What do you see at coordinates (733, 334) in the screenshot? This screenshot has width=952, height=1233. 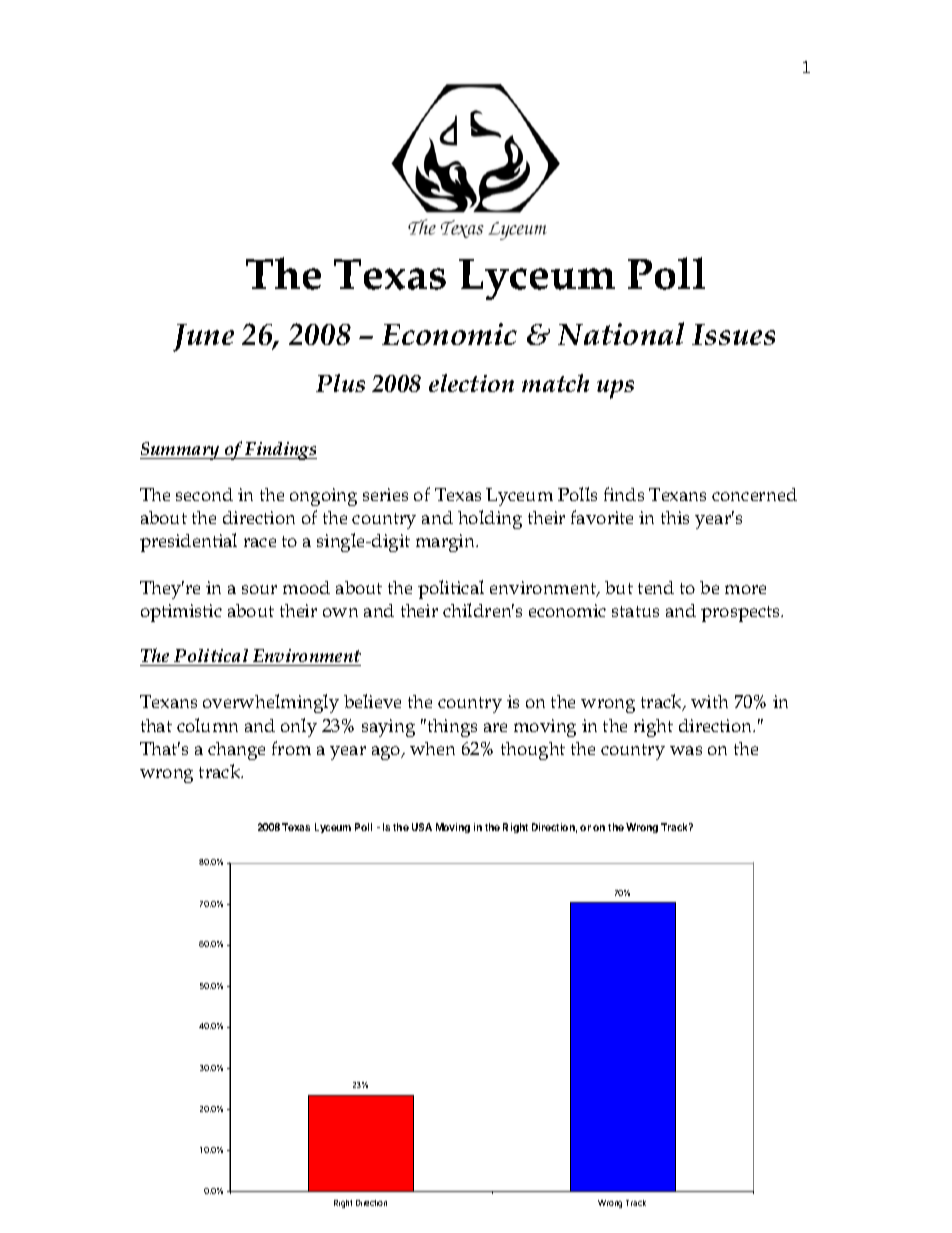 I see `Issues` at bounding box center [733, 334].
